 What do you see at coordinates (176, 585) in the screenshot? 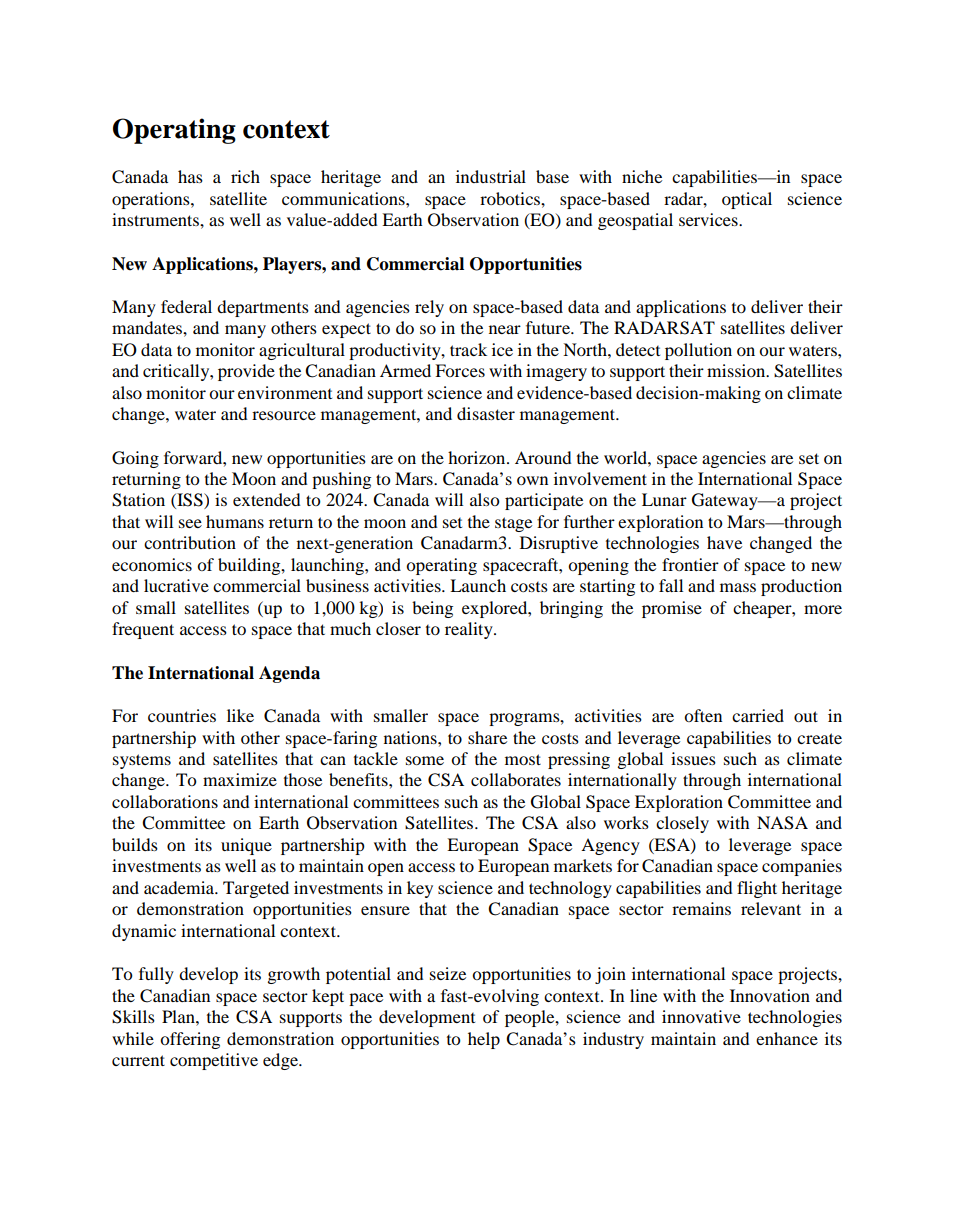
I see `lucrative` at bounding box center [176, 585].
